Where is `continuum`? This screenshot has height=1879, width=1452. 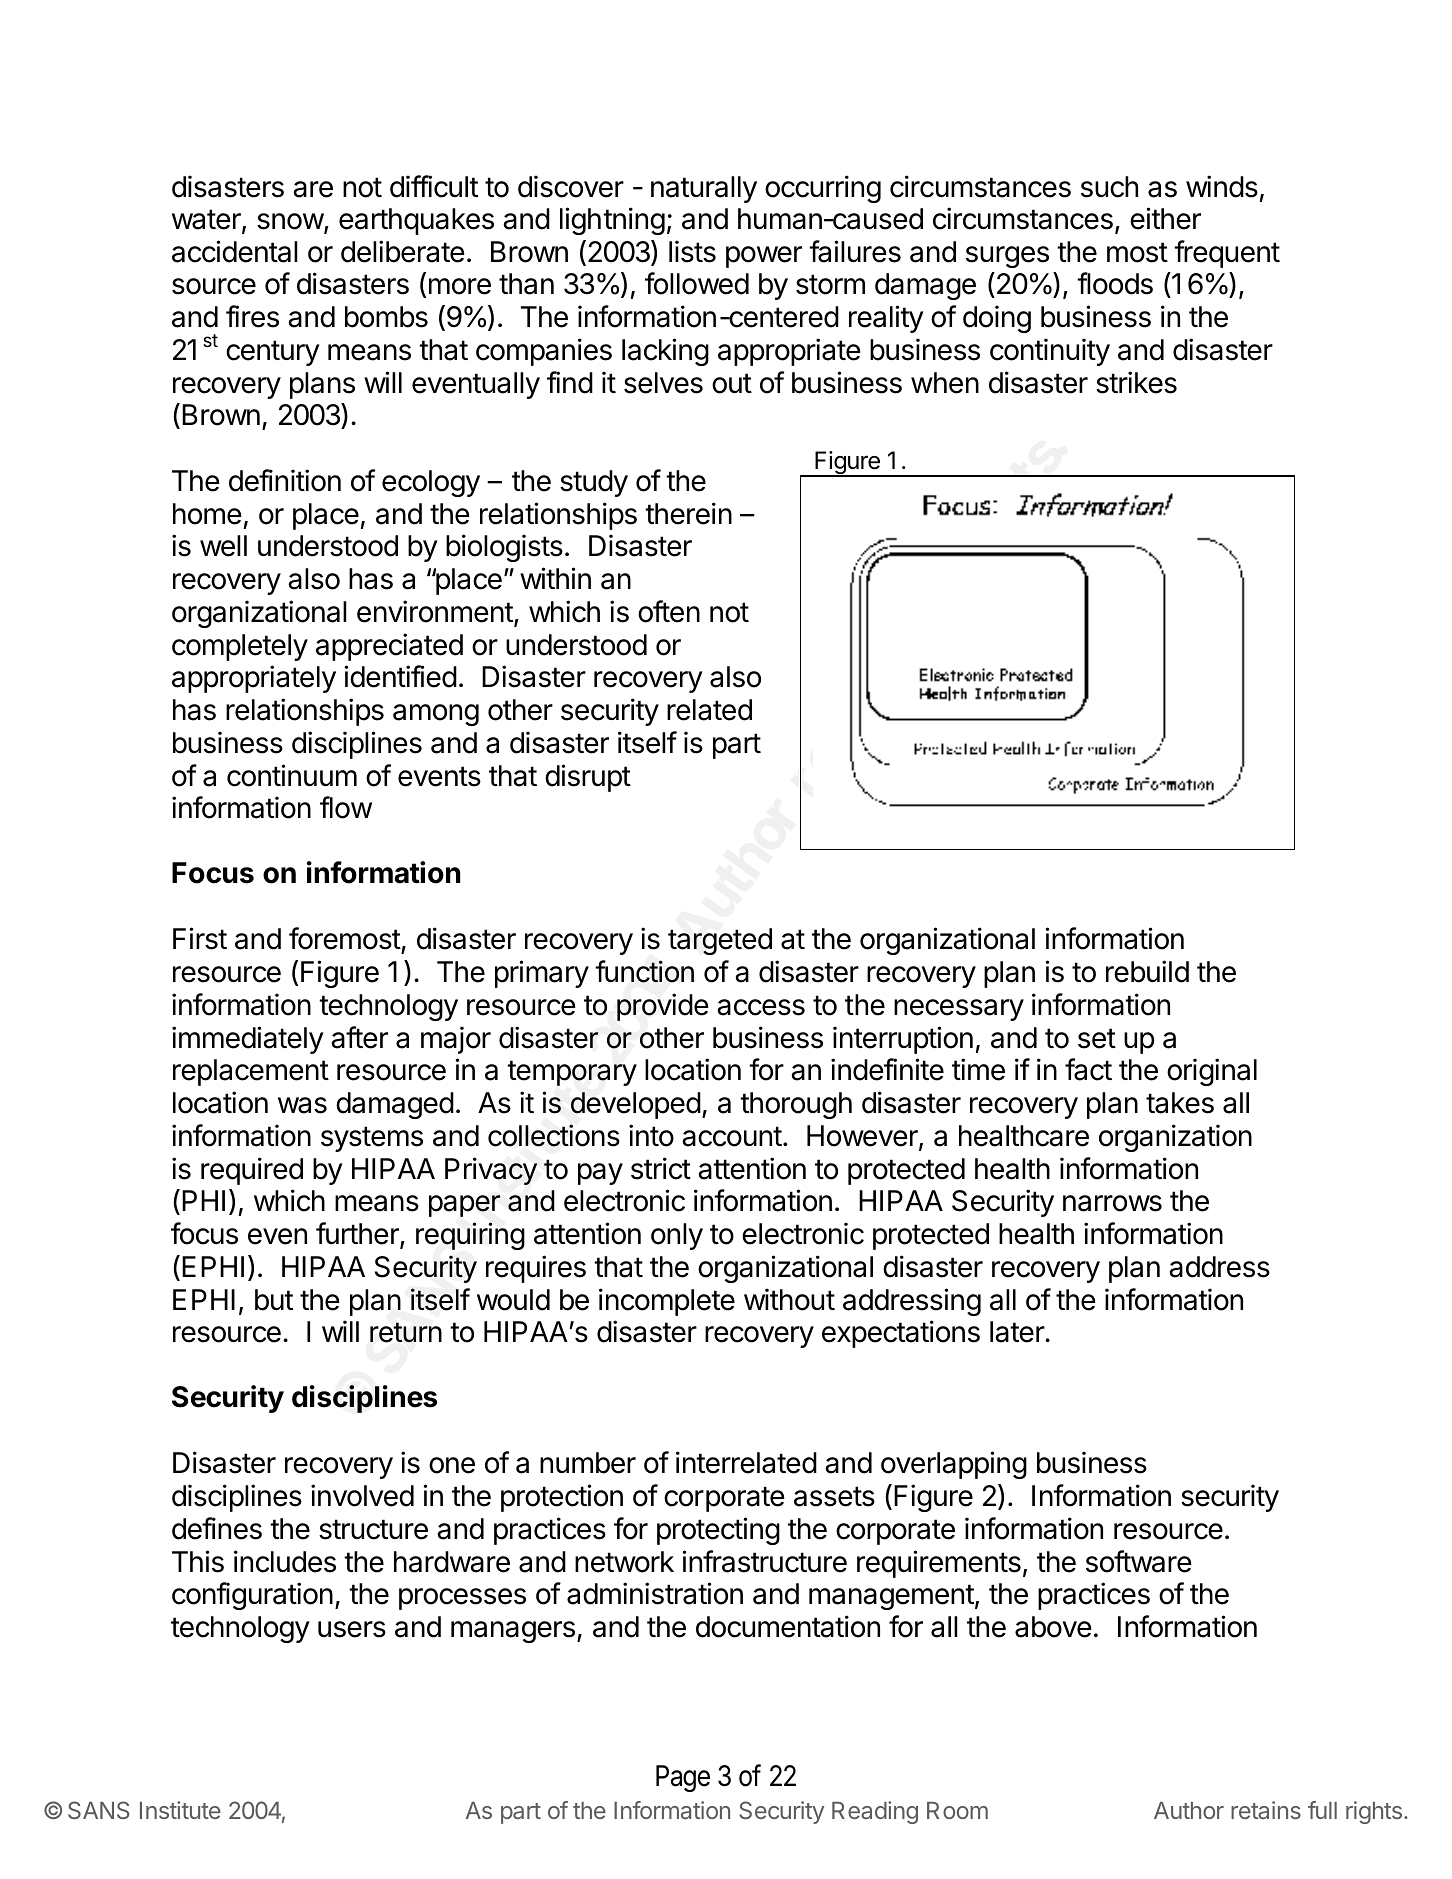 continuum is located at coordinates (292, 775).
